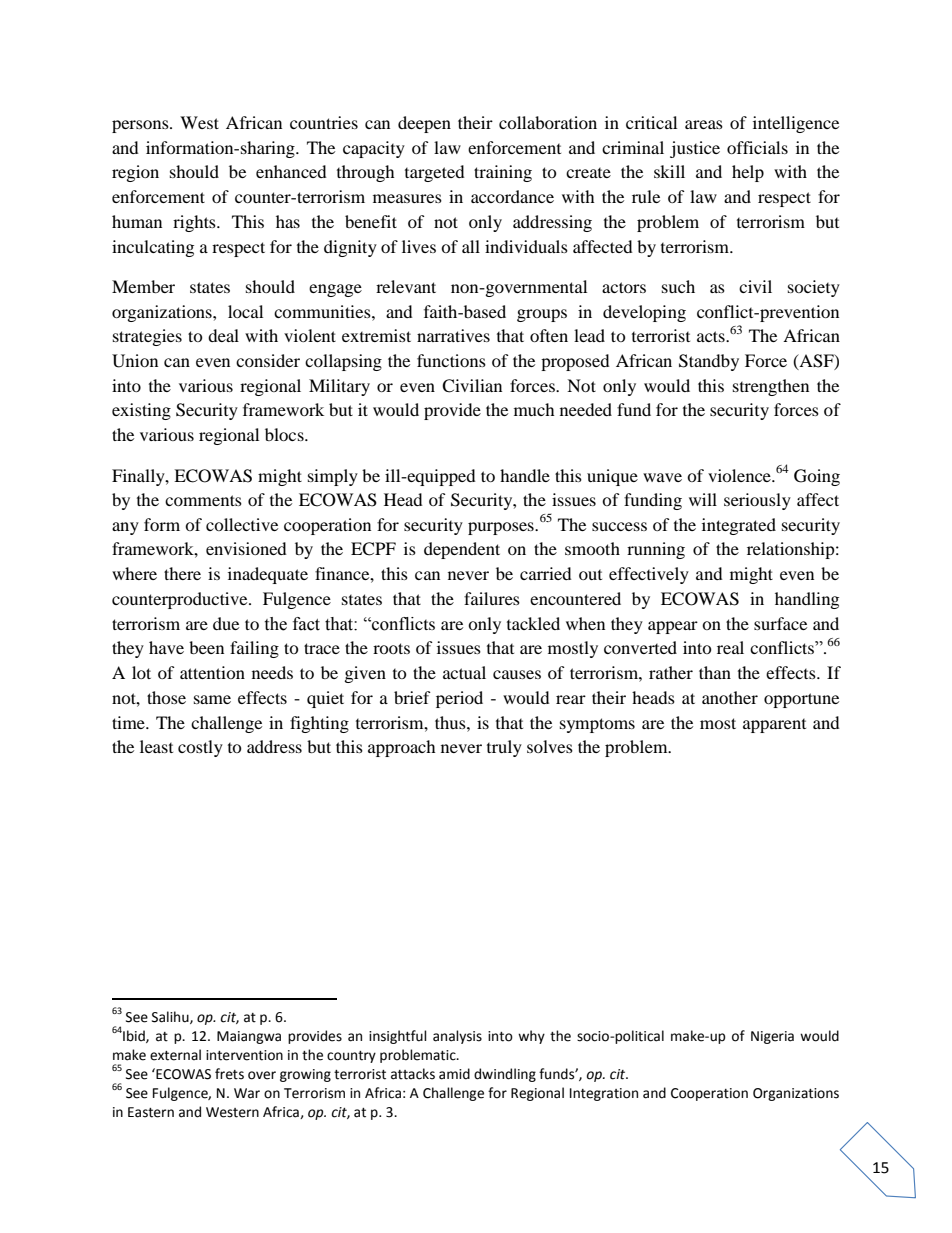 The image size is (952, 1233). Describe the element at coordinates (141, 126) in the screenshot. I see `persons` at that location.
